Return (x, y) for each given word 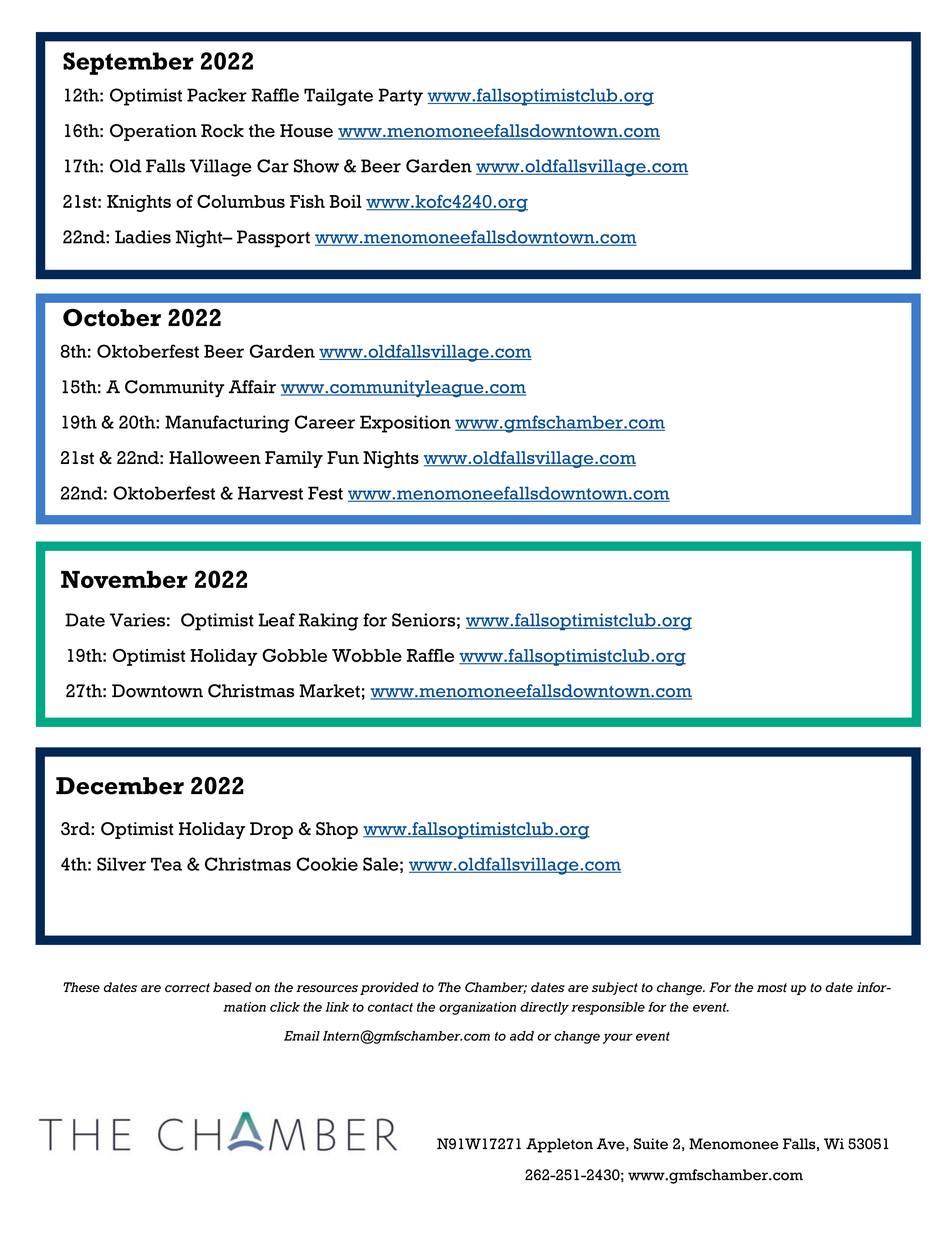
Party (400, 97)
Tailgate (338, 97)
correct (187, 988)
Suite (651, 1144)
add (522, 1036)
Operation (153, 132)
